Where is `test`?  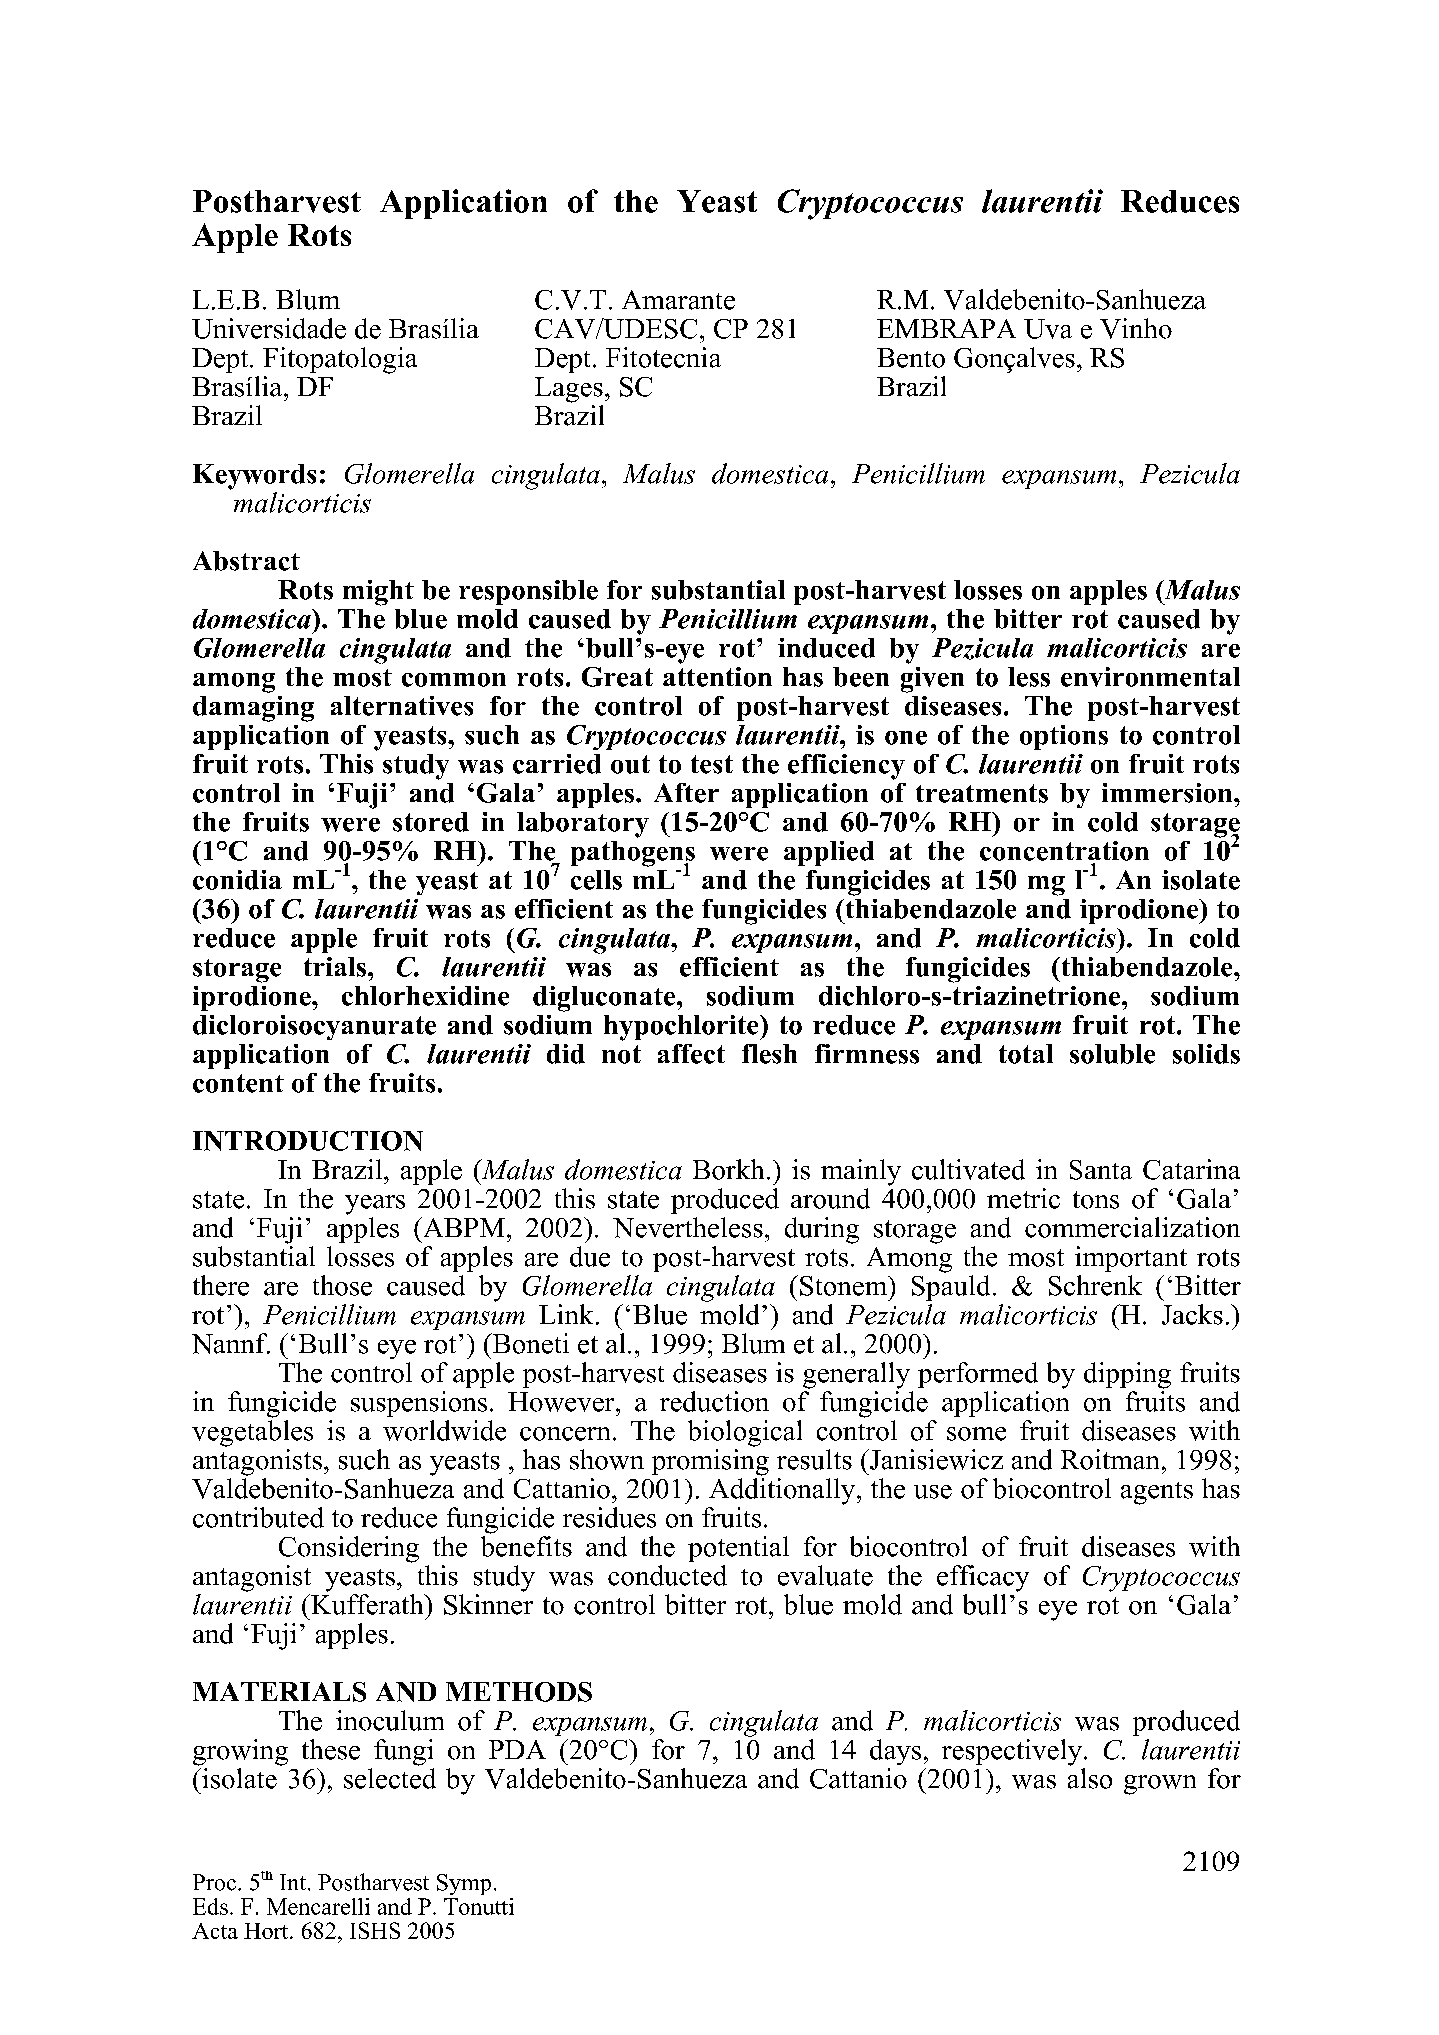 test is located at coordinates (712, 764).
